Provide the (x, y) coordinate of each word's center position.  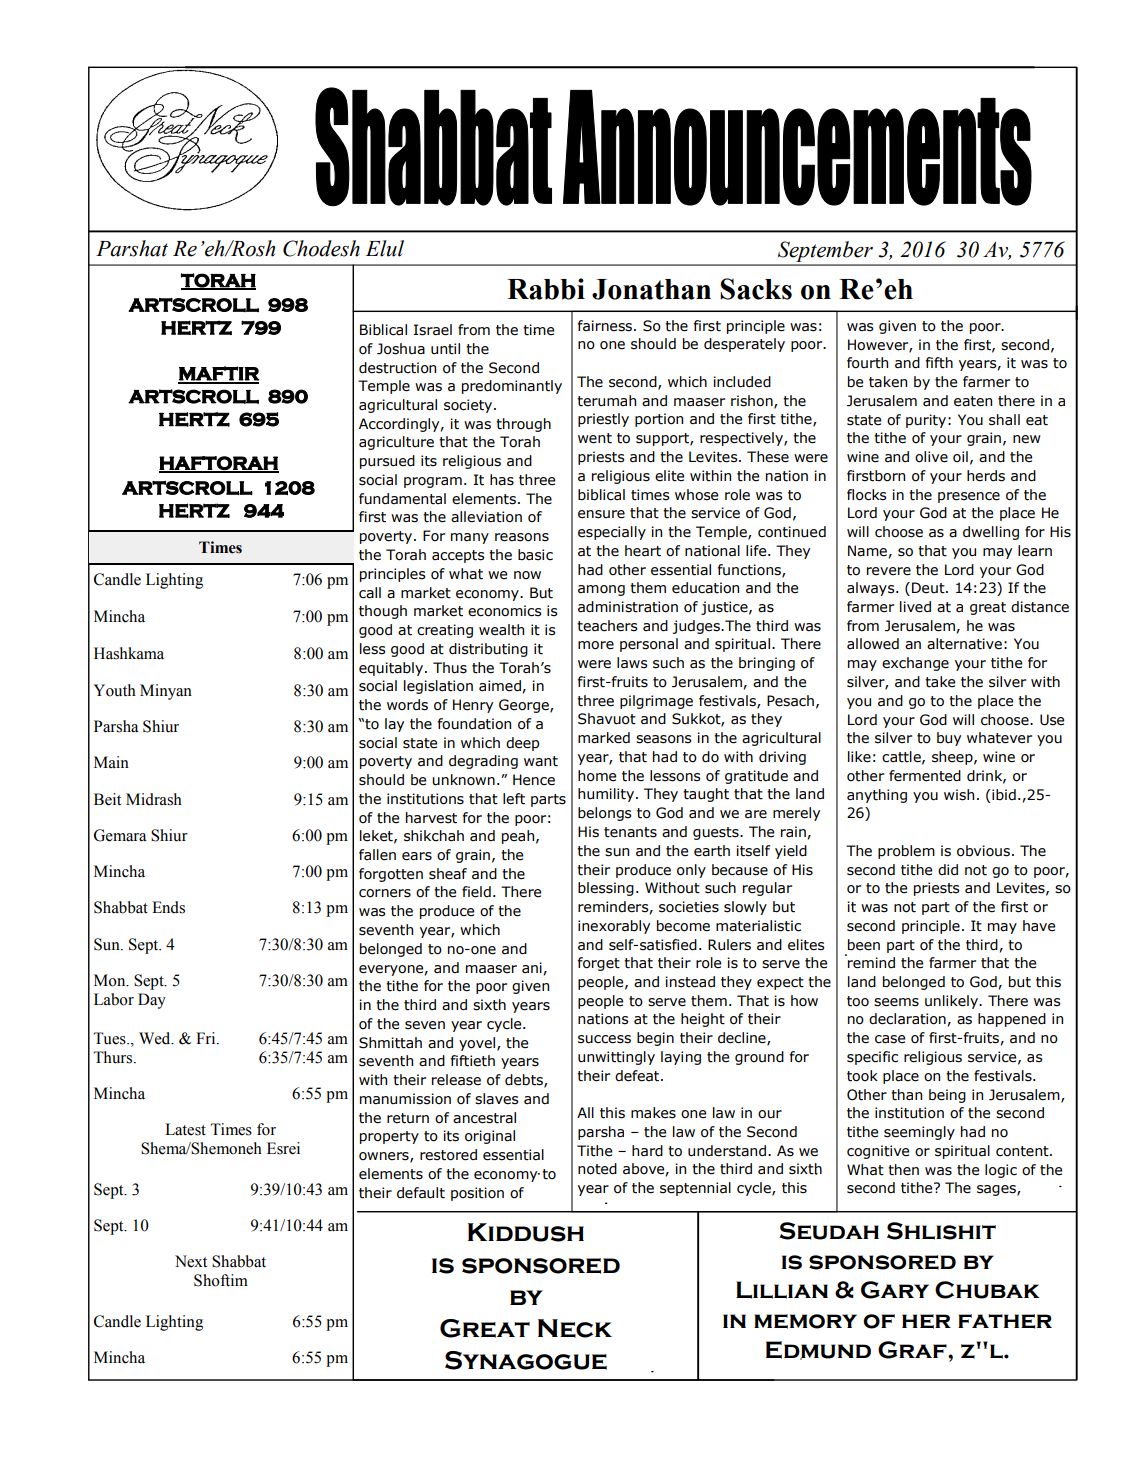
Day (152, 1001)
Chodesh (321, 248)
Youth (115, 690)
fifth (939, 363)
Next (191, 1261)
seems (896, 1002)
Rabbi (546, 289)
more (596, 645)
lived (915, 607)
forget (598, 964)
